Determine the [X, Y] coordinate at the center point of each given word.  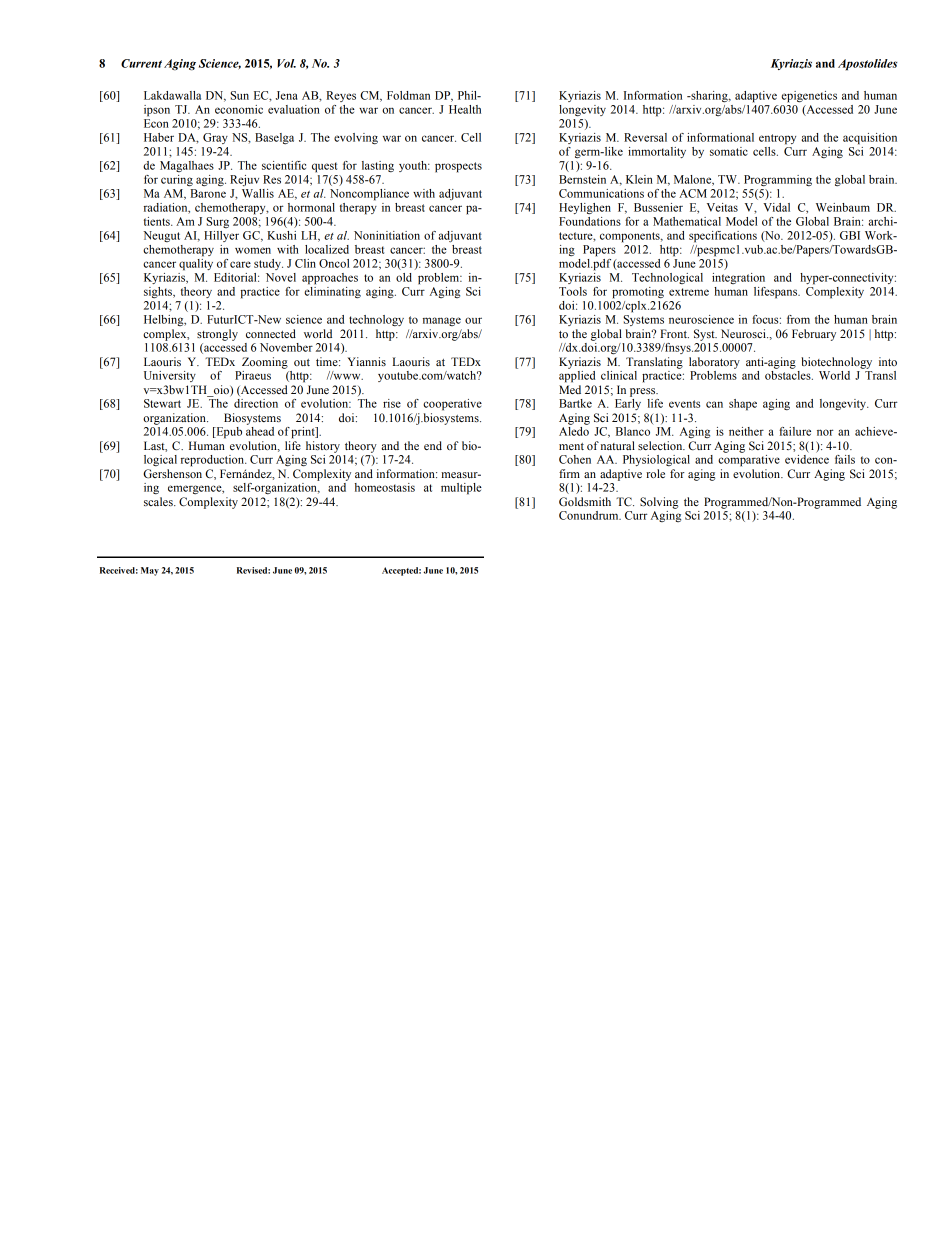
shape [743, 405]
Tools [573, 291]
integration [738, 278]
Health [465, 109]
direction [256, 403]
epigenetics [809, 97]
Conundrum [590, 515]
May [150, 571]
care [240, 264]
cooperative [452, 405]
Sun [239, 95]
